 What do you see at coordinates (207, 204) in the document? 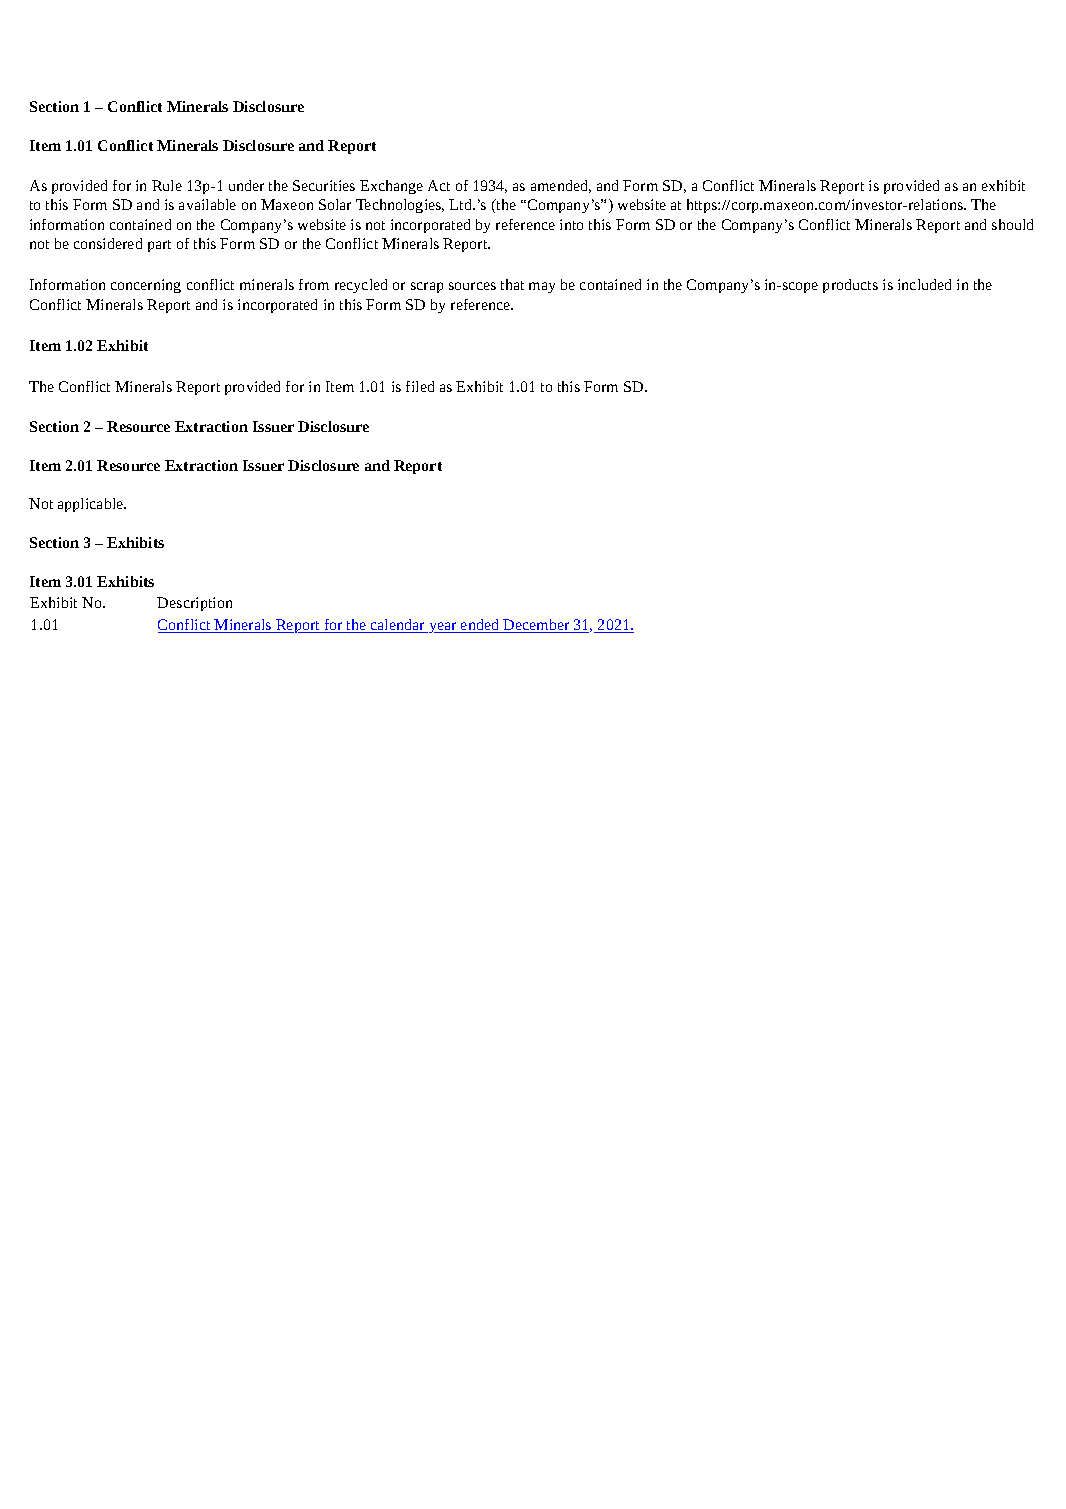
I see `available` at bounding box center [207, 204].
